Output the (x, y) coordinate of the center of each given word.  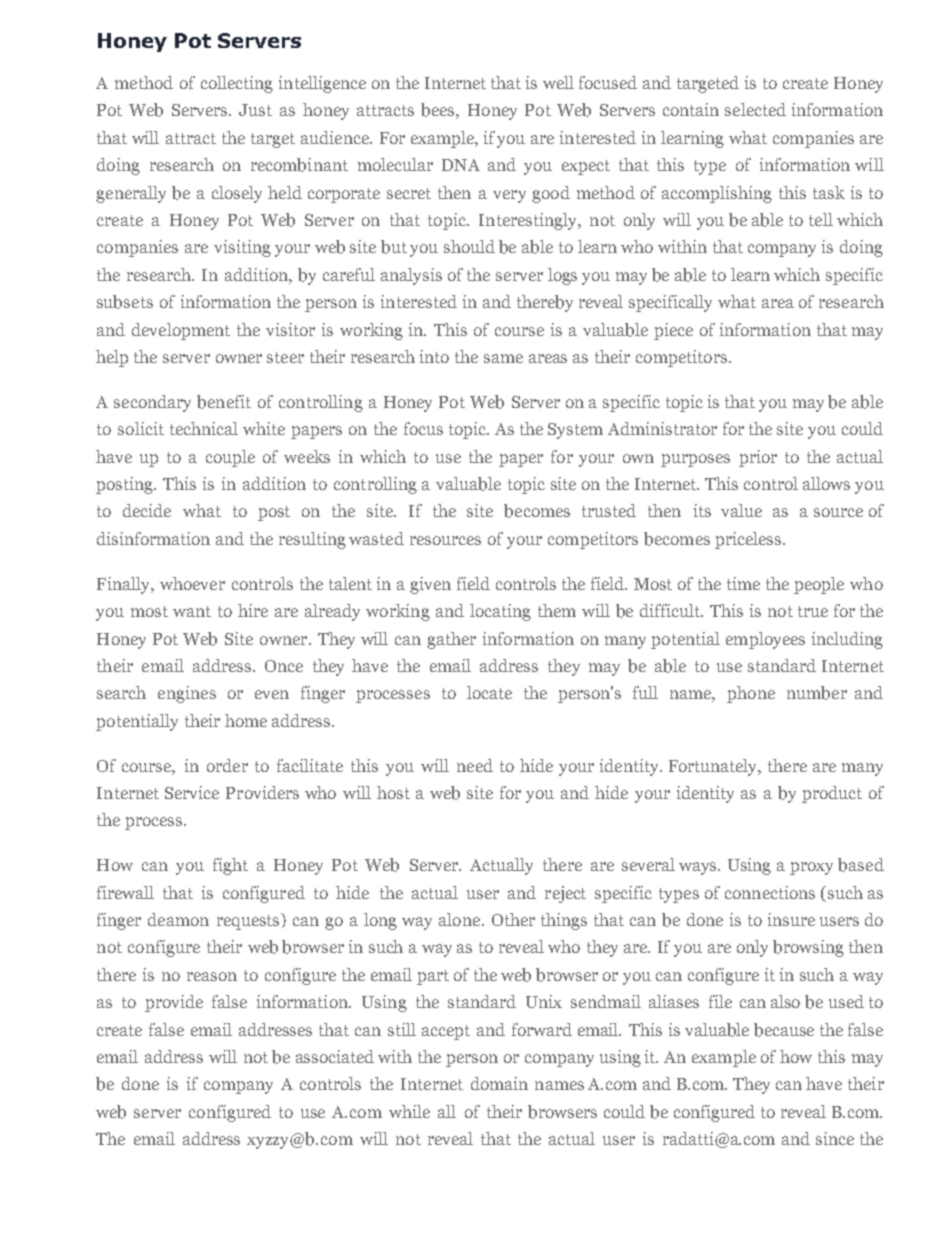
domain (499, 1083)
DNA (461, 165)
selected (755, 109)
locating (500, 612)
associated (335, 1056)
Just (255, 110)
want (192, 611)
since (835, 1138)
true (813, 611)
